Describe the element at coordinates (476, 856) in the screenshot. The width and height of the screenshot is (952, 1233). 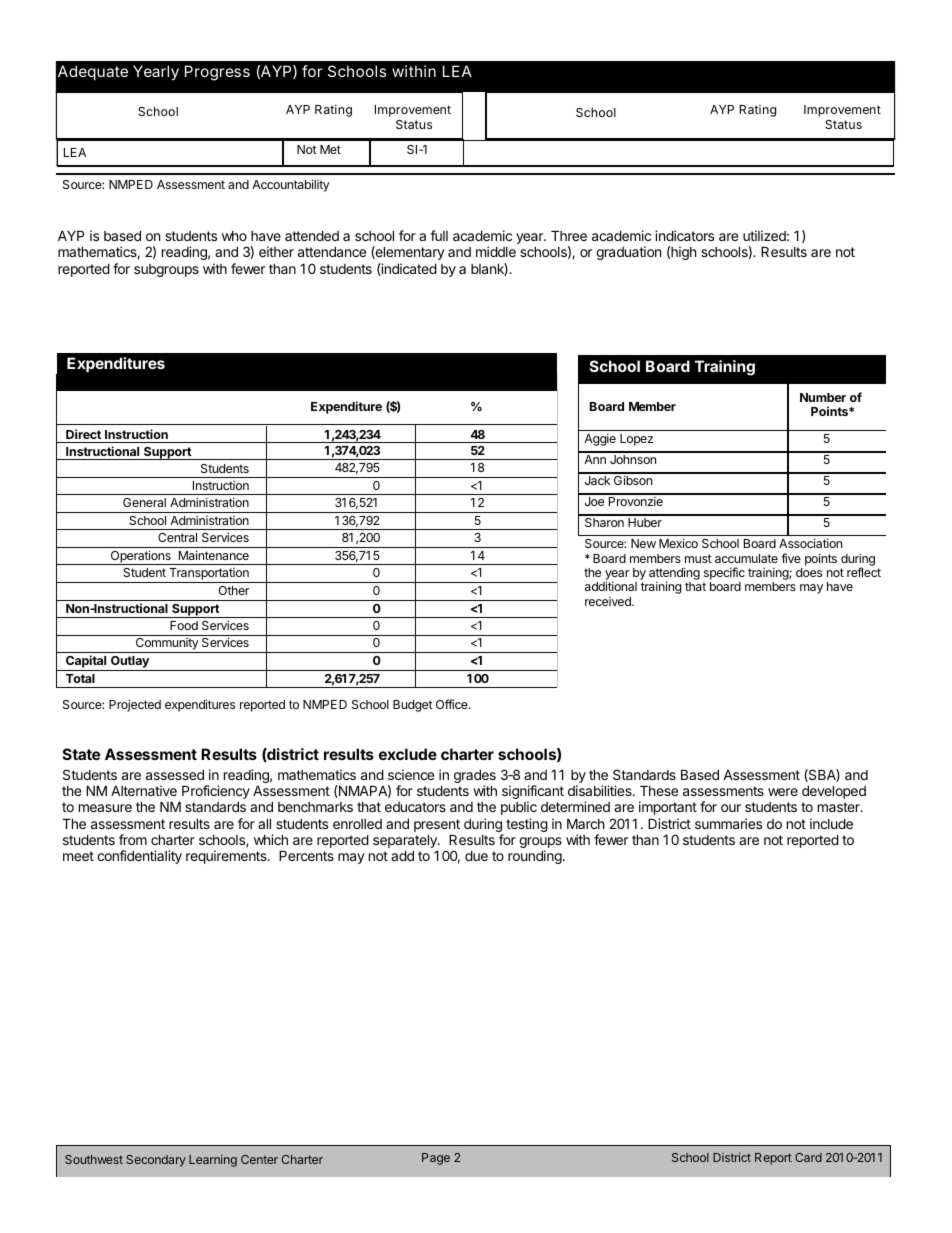
I see `due` at that location.
